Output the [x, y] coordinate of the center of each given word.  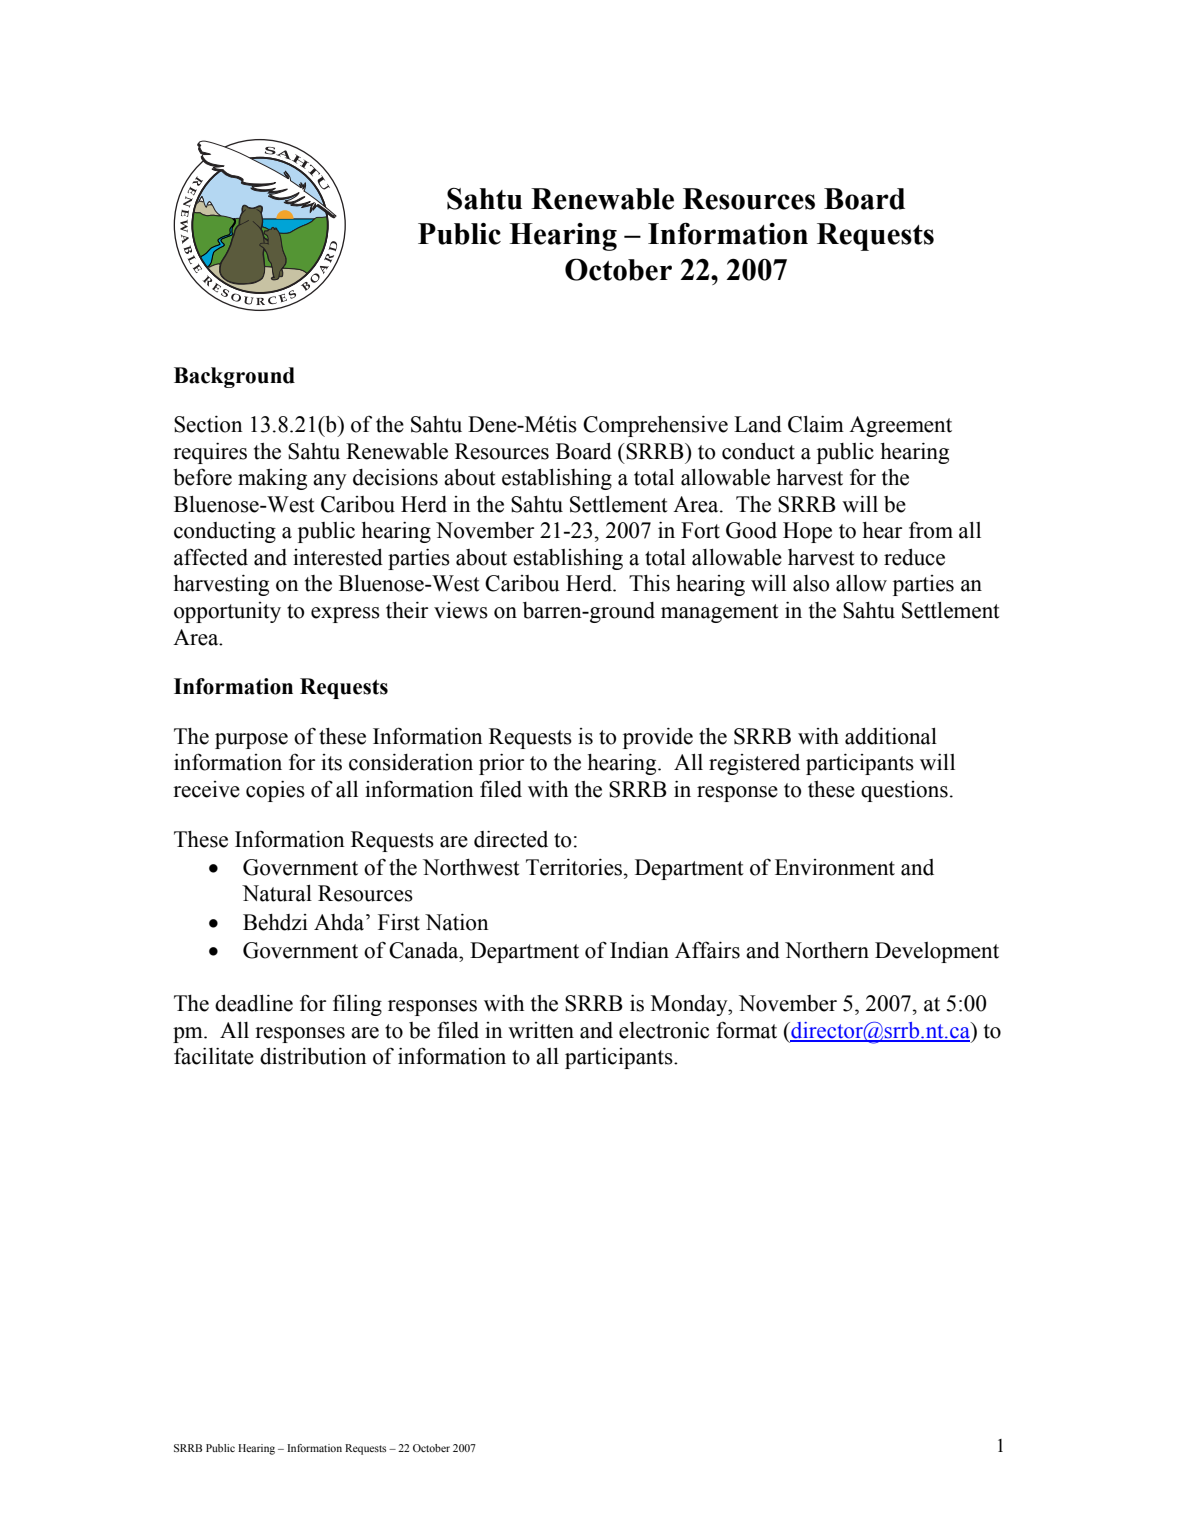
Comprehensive [655, 426]
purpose [251, 741]
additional [891, 736]
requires [210, 453]
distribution [313, 1056]
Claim [816, 424]
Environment [835, 867]
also [811, 583]
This [649, 583]
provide [658, 738]
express [345, 615]
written [541, 1030]
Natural [277, 893]
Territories [575, 867]
